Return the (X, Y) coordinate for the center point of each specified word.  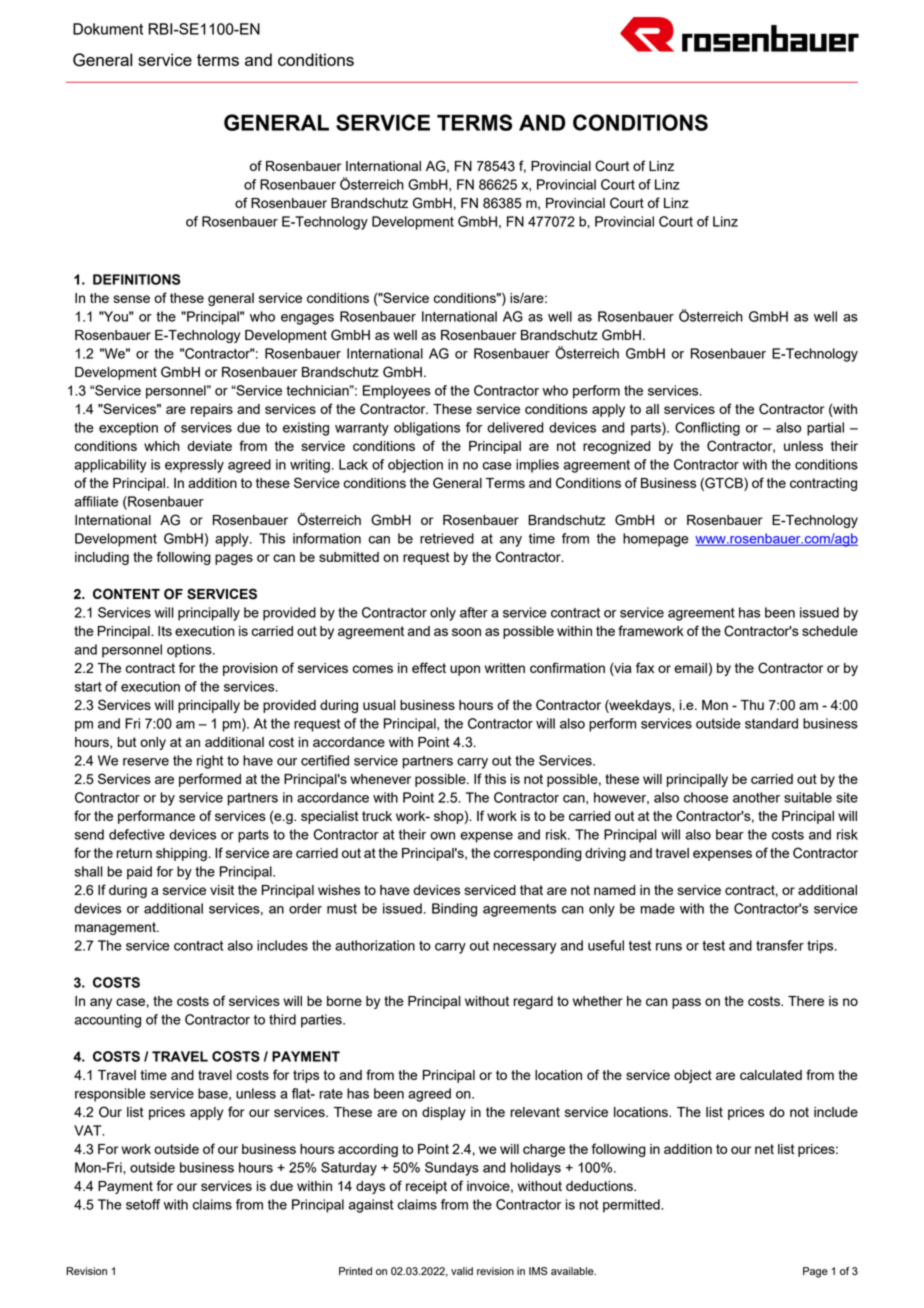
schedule (830, 631)
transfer (780, 945)
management (116, 928)
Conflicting (707, 429)
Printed (355, 1271)
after (474, 612)
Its (165, 631)
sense (131, 299)
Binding (454, 910)
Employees (397, 392)
